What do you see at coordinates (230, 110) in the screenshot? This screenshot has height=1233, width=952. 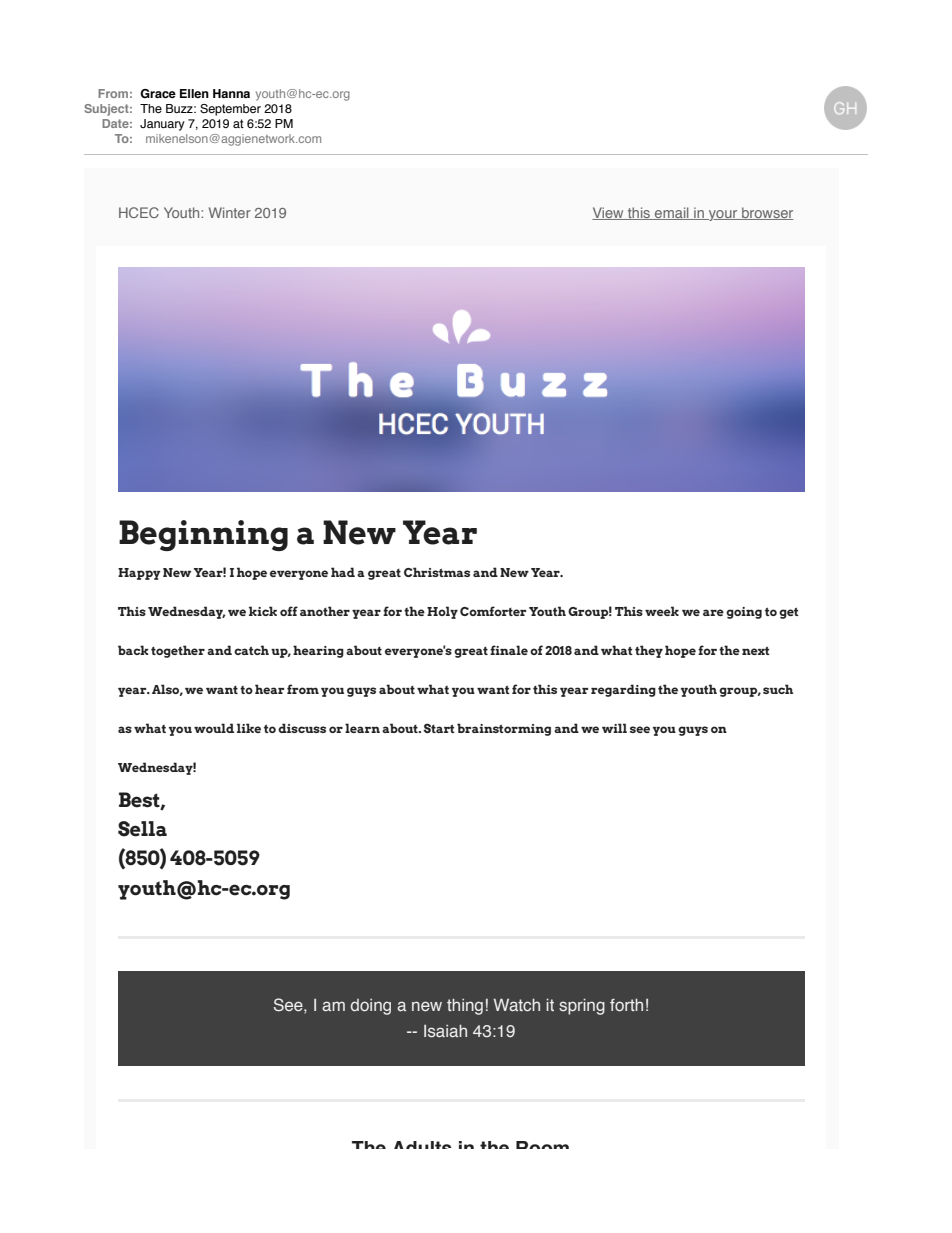 I see `September` at bounding box center [230, 110].
